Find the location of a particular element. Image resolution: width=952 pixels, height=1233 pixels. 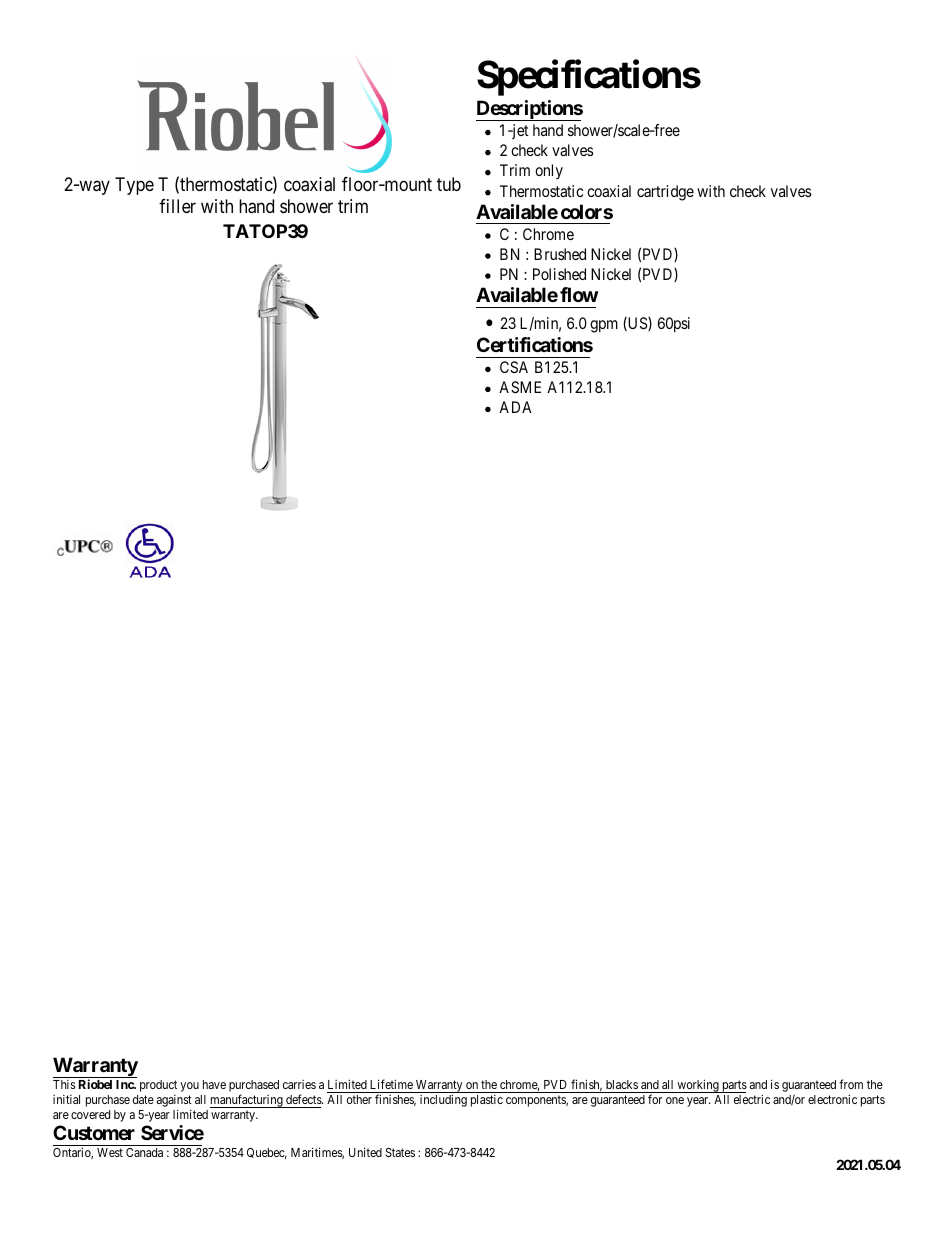

plastic is located at coordinates (487, 1101).
